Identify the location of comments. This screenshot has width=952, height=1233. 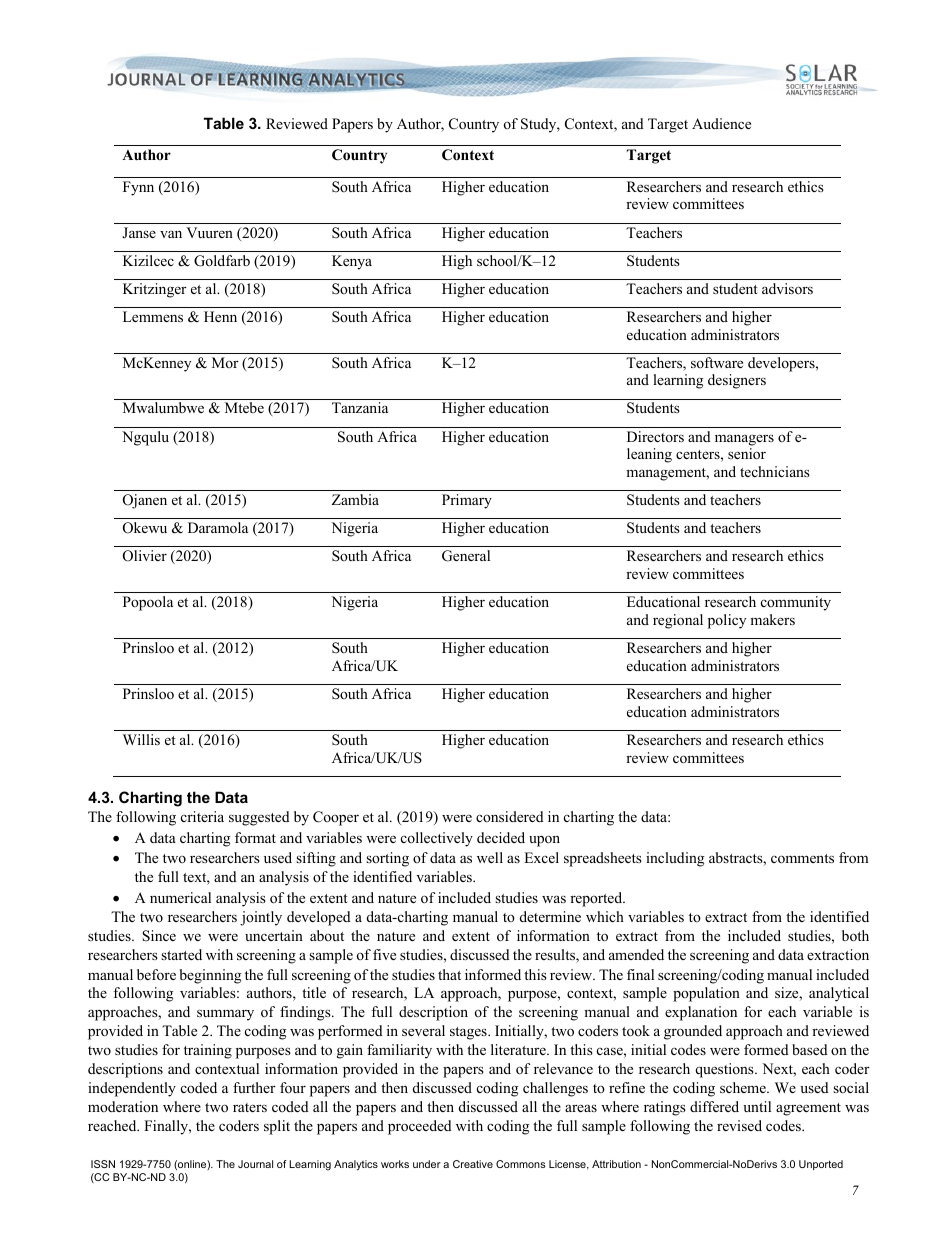
(802, 858).
